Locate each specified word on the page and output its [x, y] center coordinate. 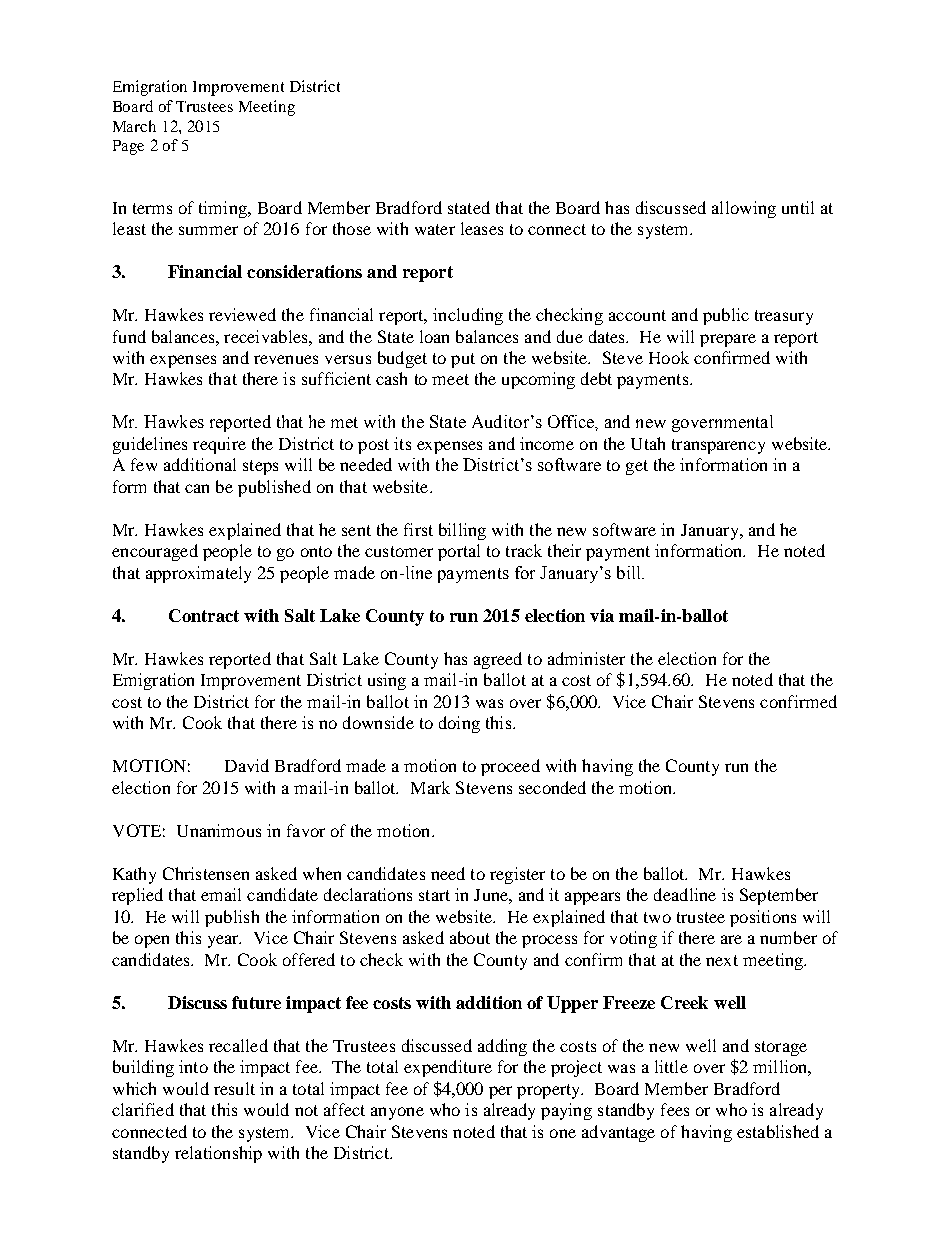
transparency [718, 446]
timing [224, 209]
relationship [218, 1154]
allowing [744, 209]
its [402, 443]
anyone [397, 1113]
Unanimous [219, 830]
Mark [430, 787]
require [219, 445]
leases [482, 228]
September [779, 896]
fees [675, 1109]
